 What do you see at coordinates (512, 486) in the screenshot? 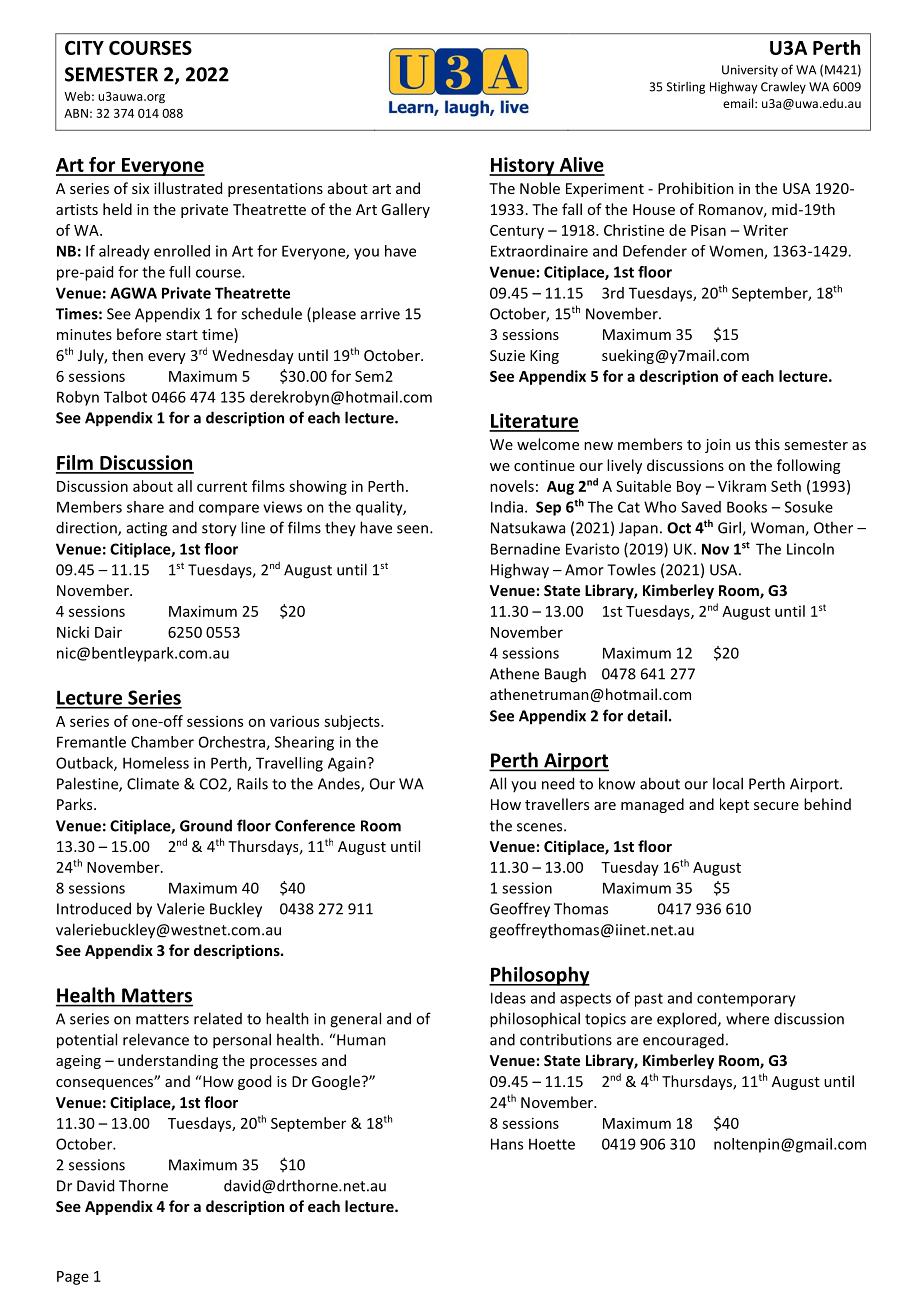
I see `novels` at bounding box center [512, 486].
